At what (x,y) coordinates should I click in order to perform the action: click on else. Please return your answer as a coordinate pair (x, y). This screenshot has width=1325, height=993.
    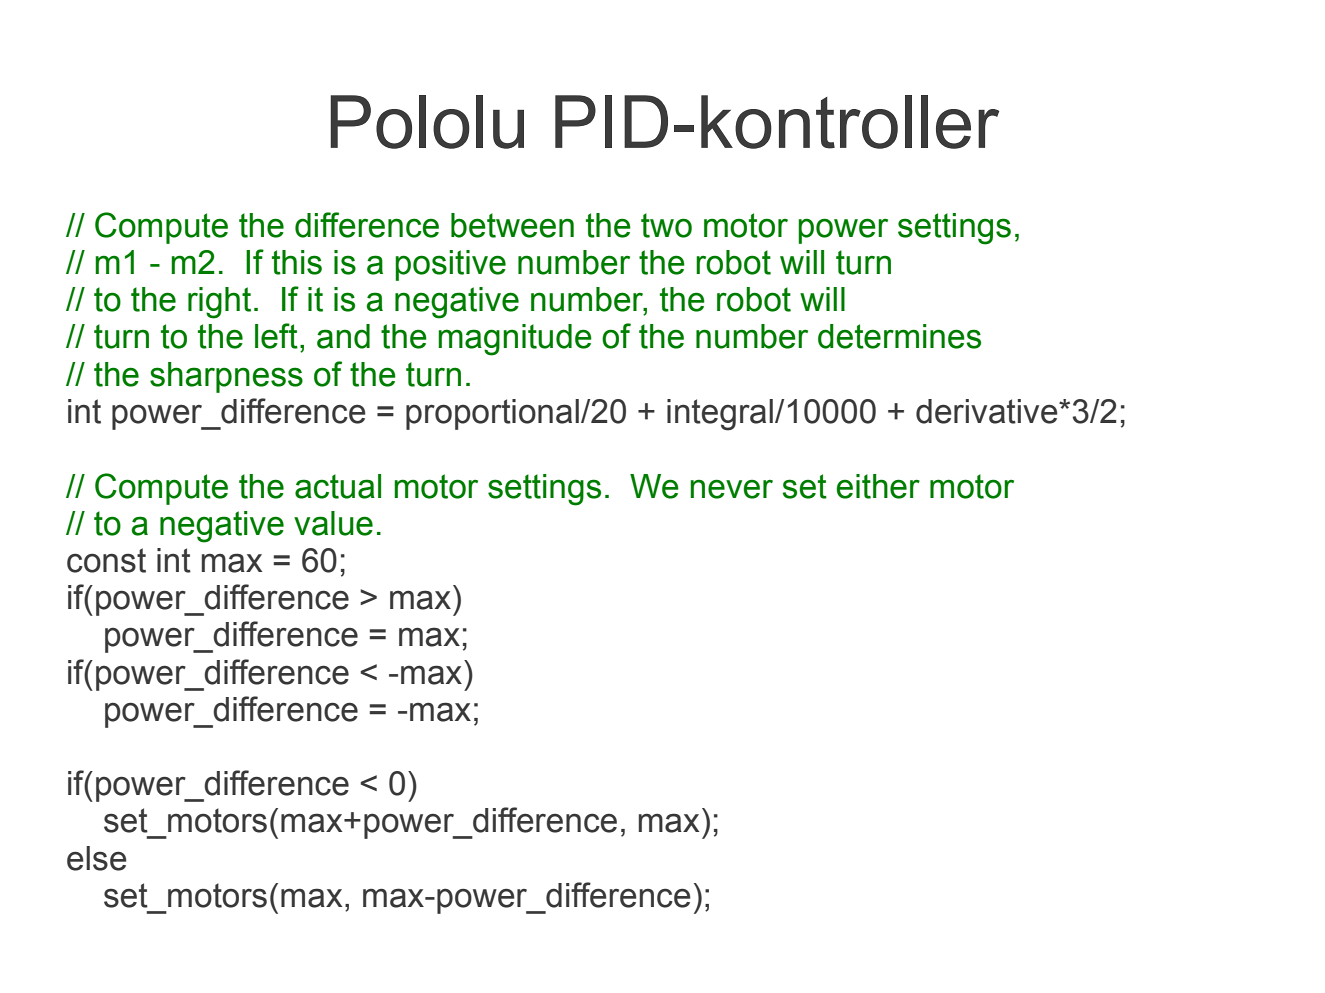
    Looking at the image, I should click on (97, 858).
